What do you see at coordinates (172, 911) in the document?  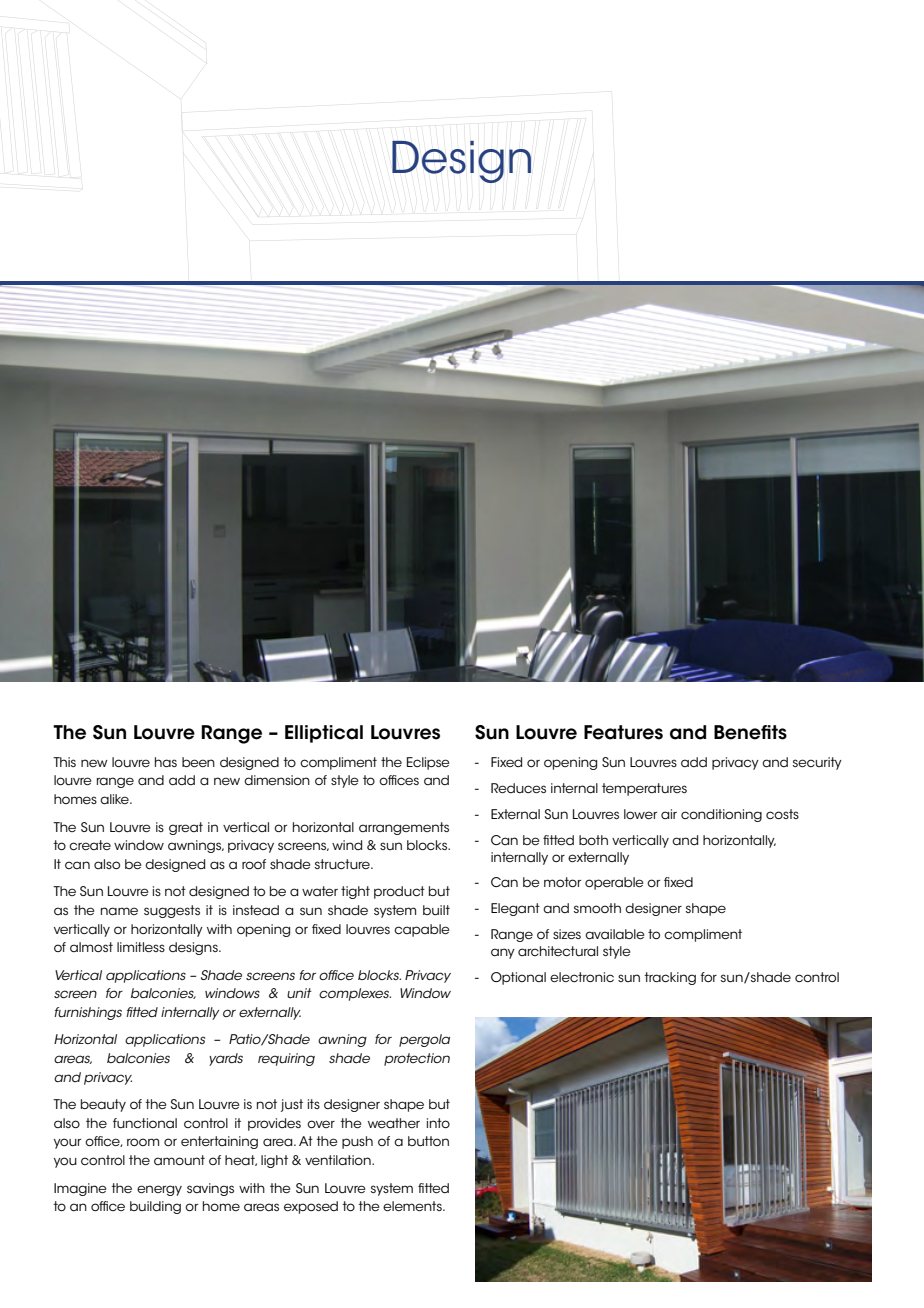 I see `suggests` at bounding box center [172, 911].
